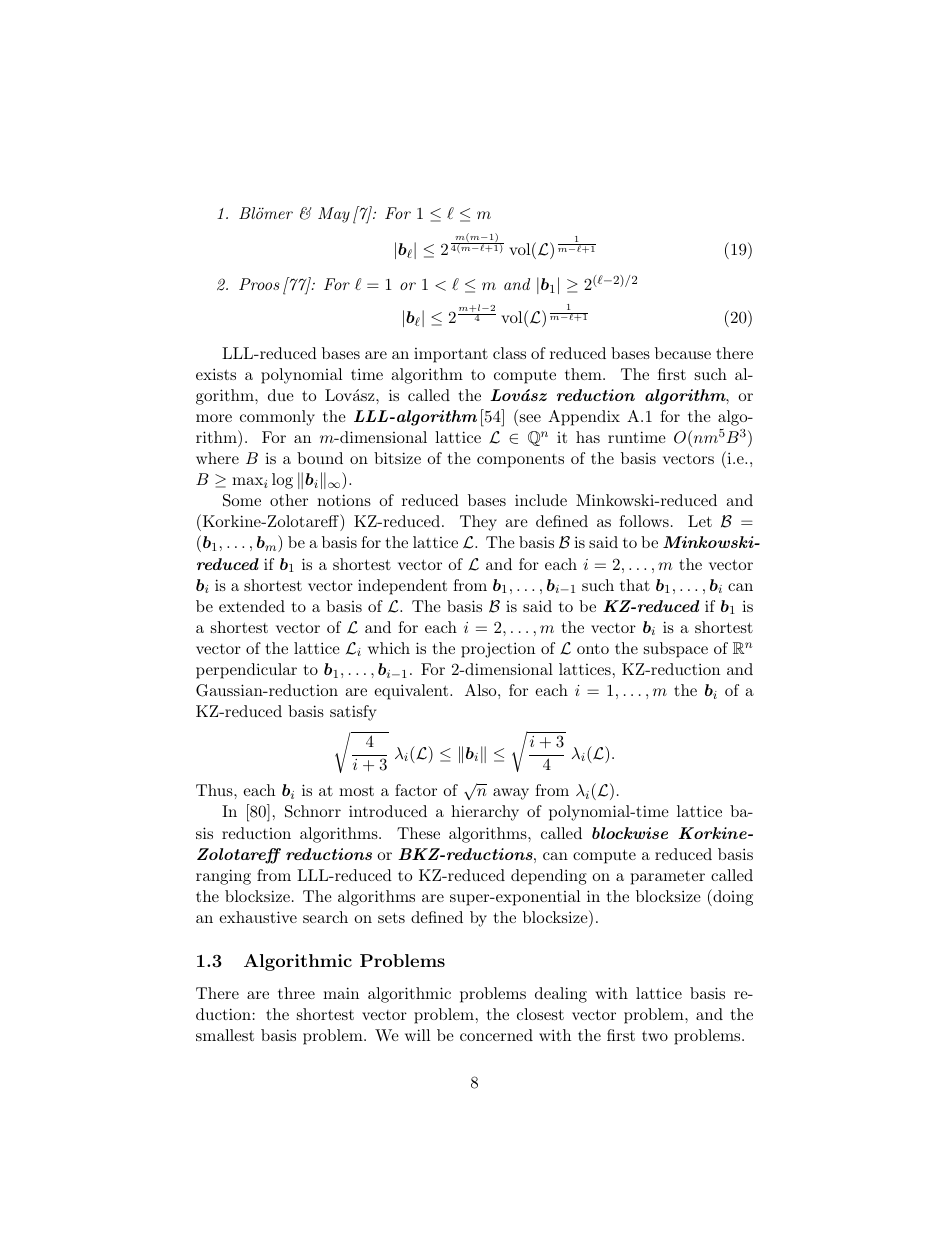  I want to click on projection, so click(498, 650).
